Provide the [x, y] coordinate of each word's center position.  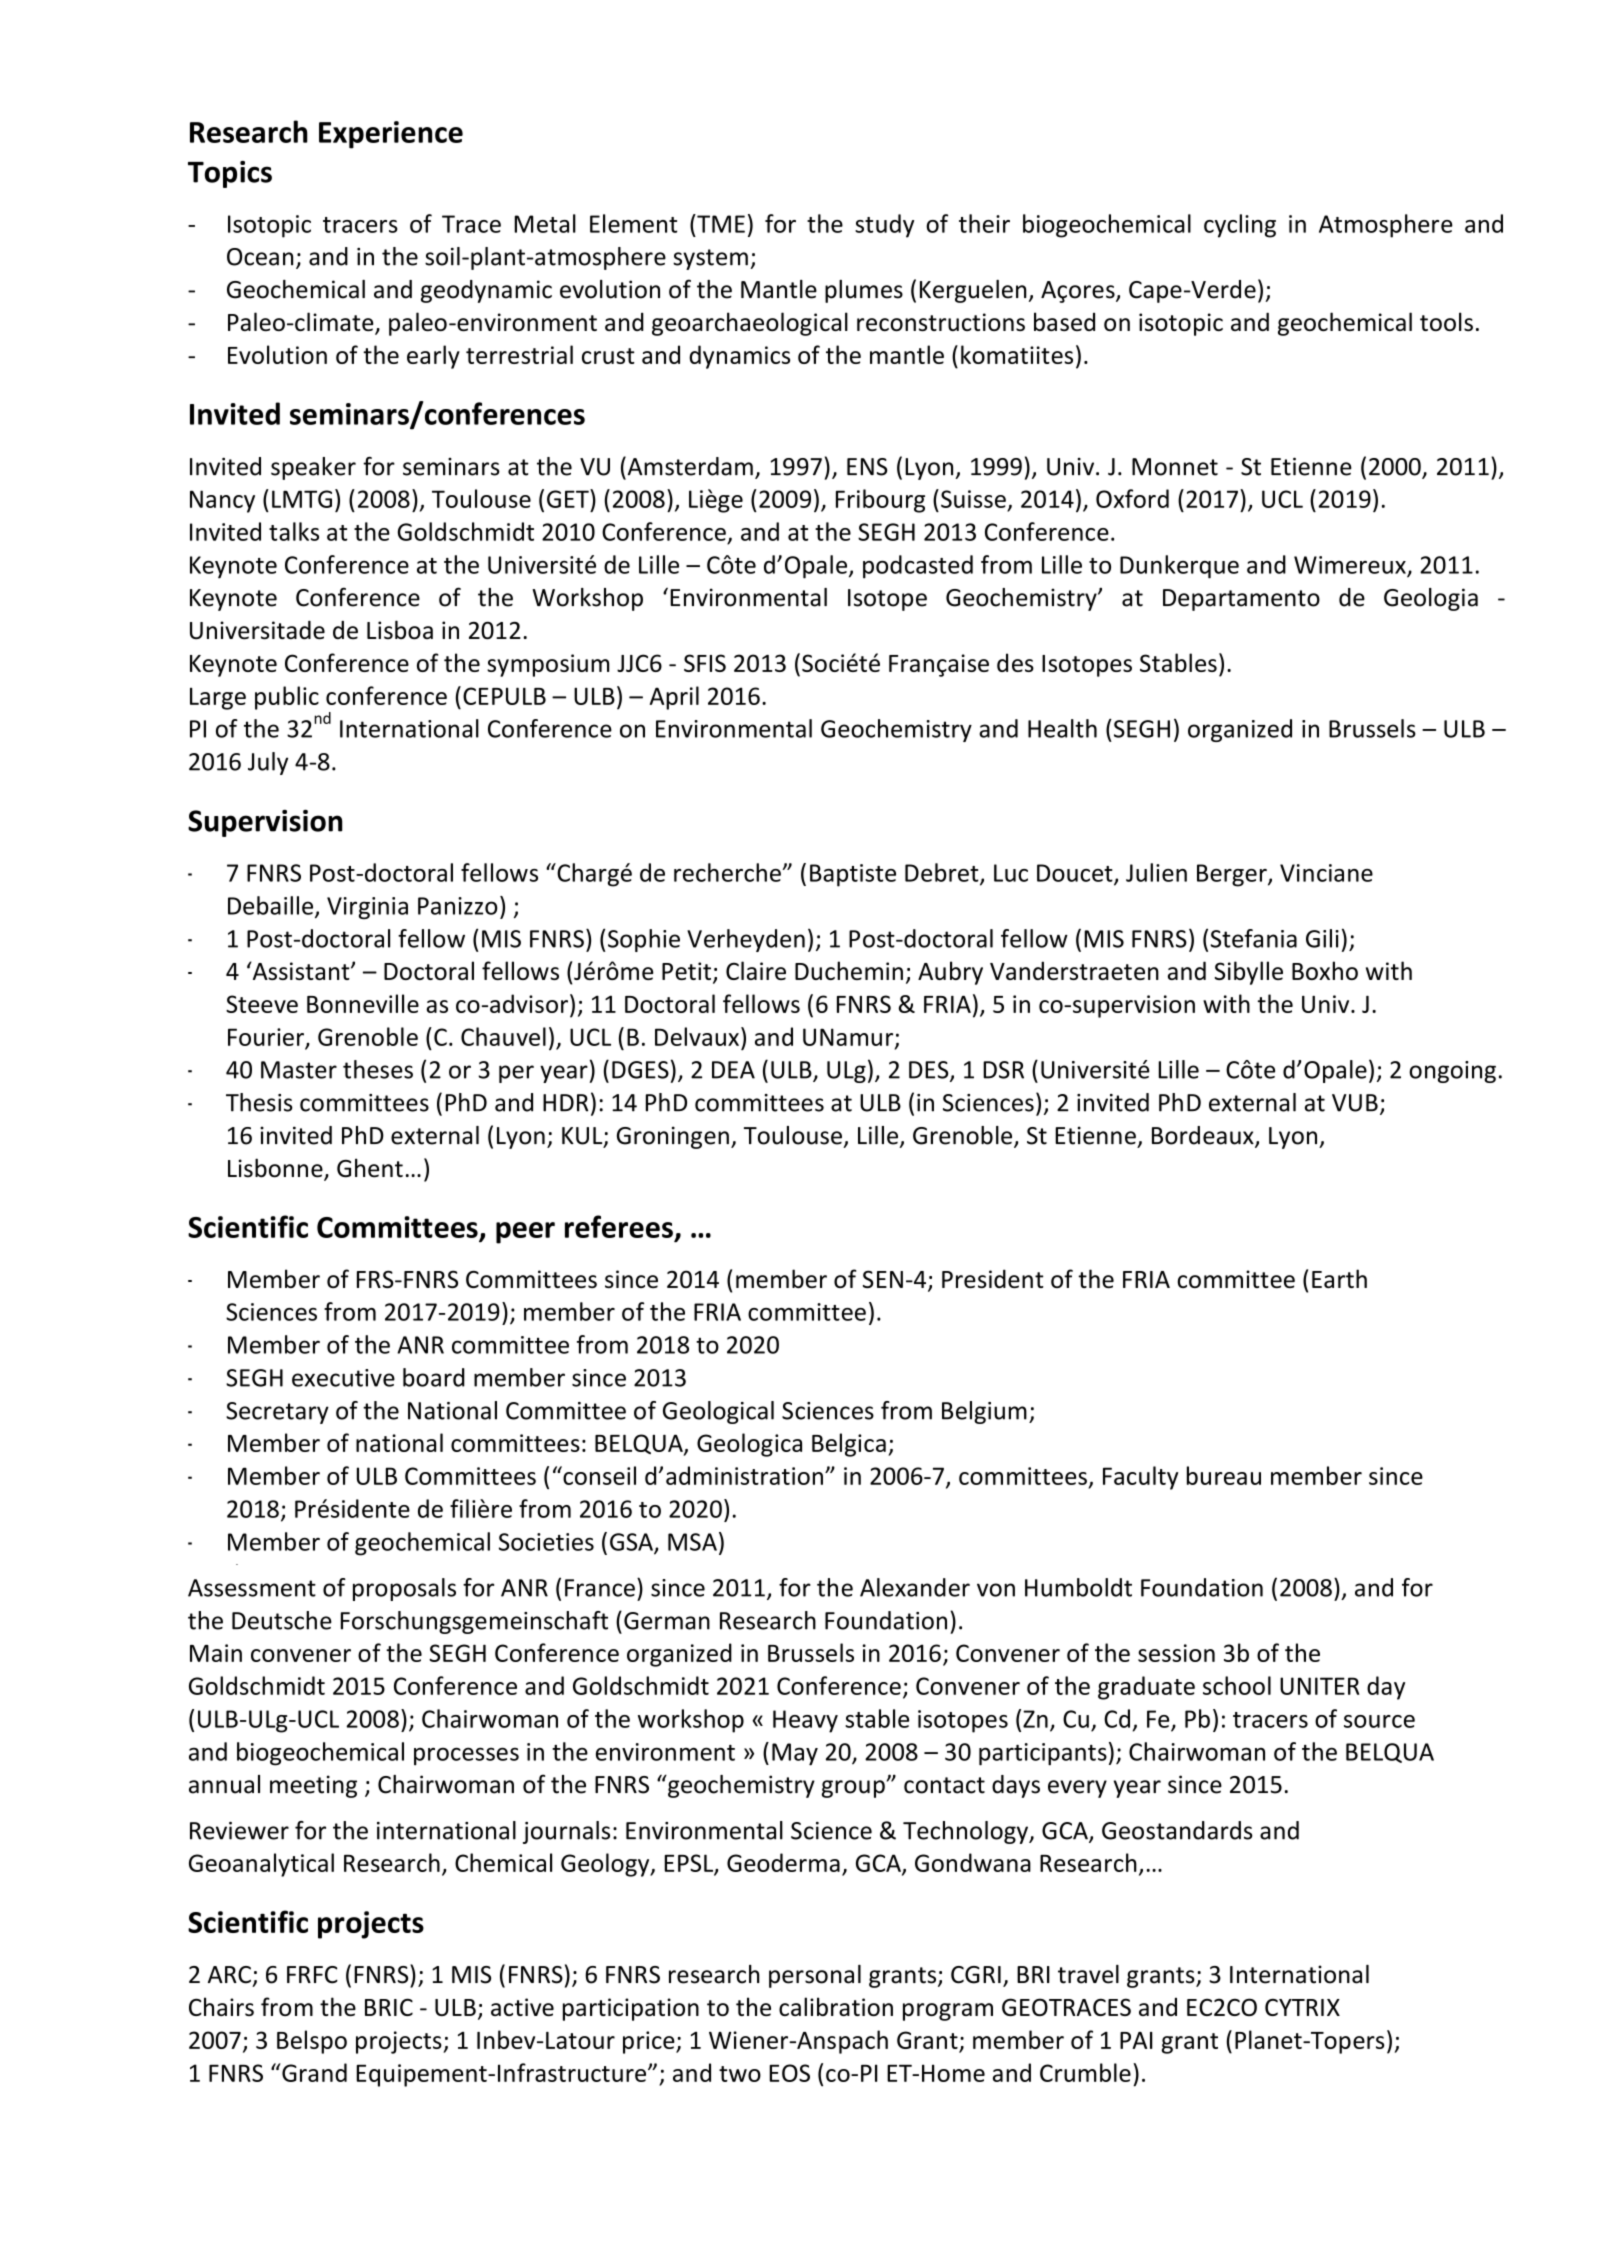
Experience [391, 135]
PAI [1136, 2040]
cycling [1240, 226]
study [884, 226]
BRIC [389, 2007]
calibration [836, 2006]
